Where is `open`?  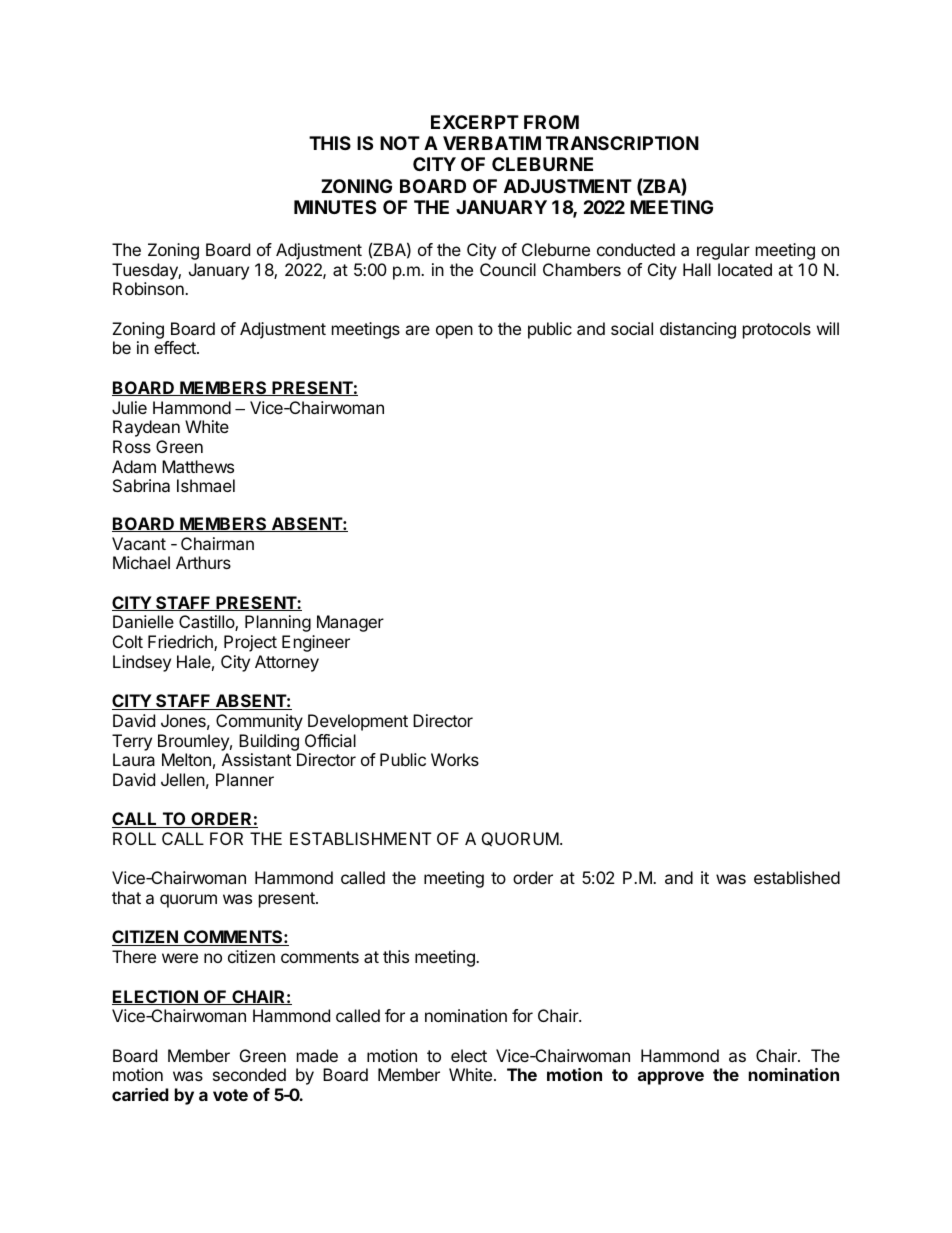
open is located at coordinates (454, 332).
